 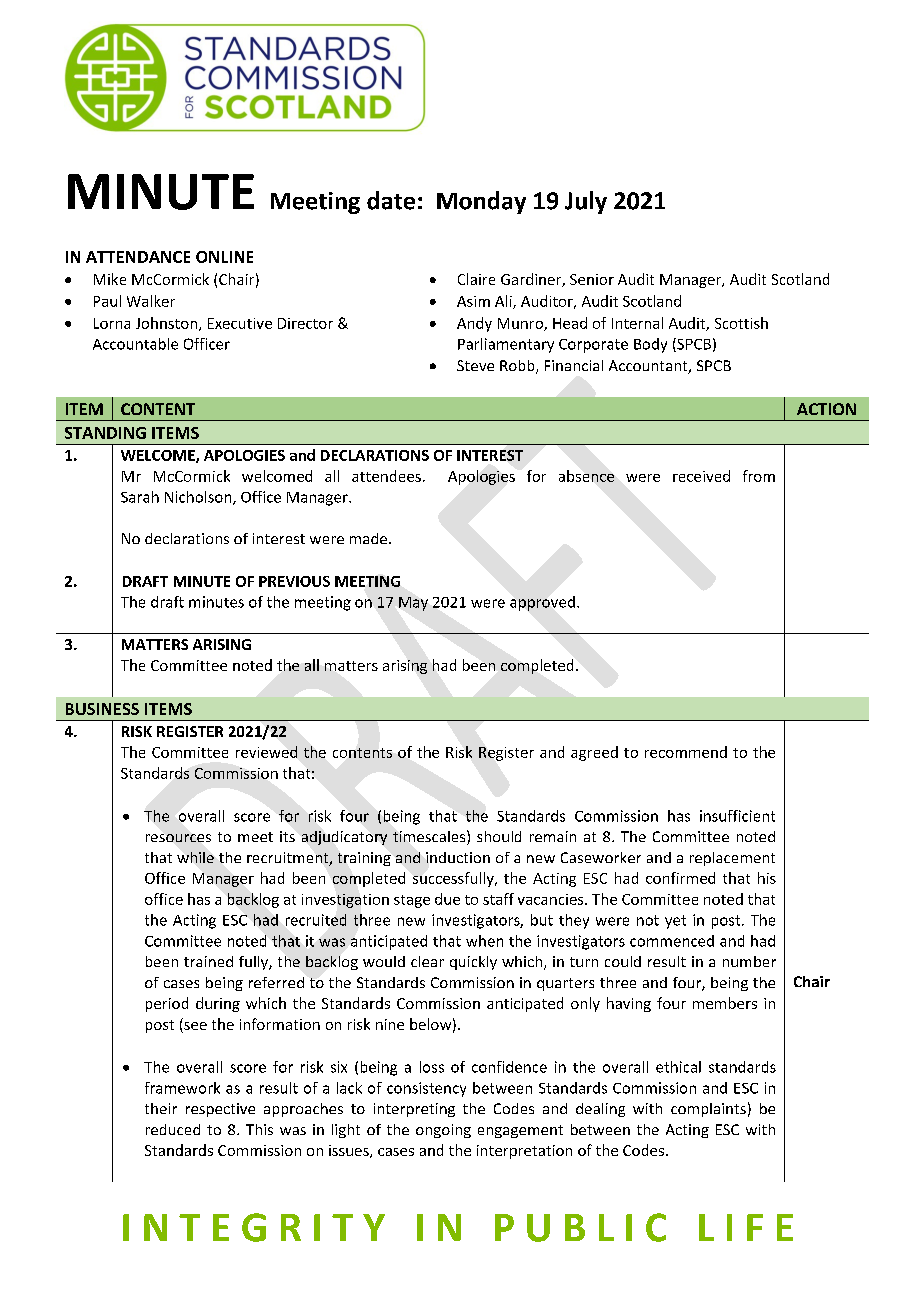 I want to click on made, so click(x=368, y=538).
